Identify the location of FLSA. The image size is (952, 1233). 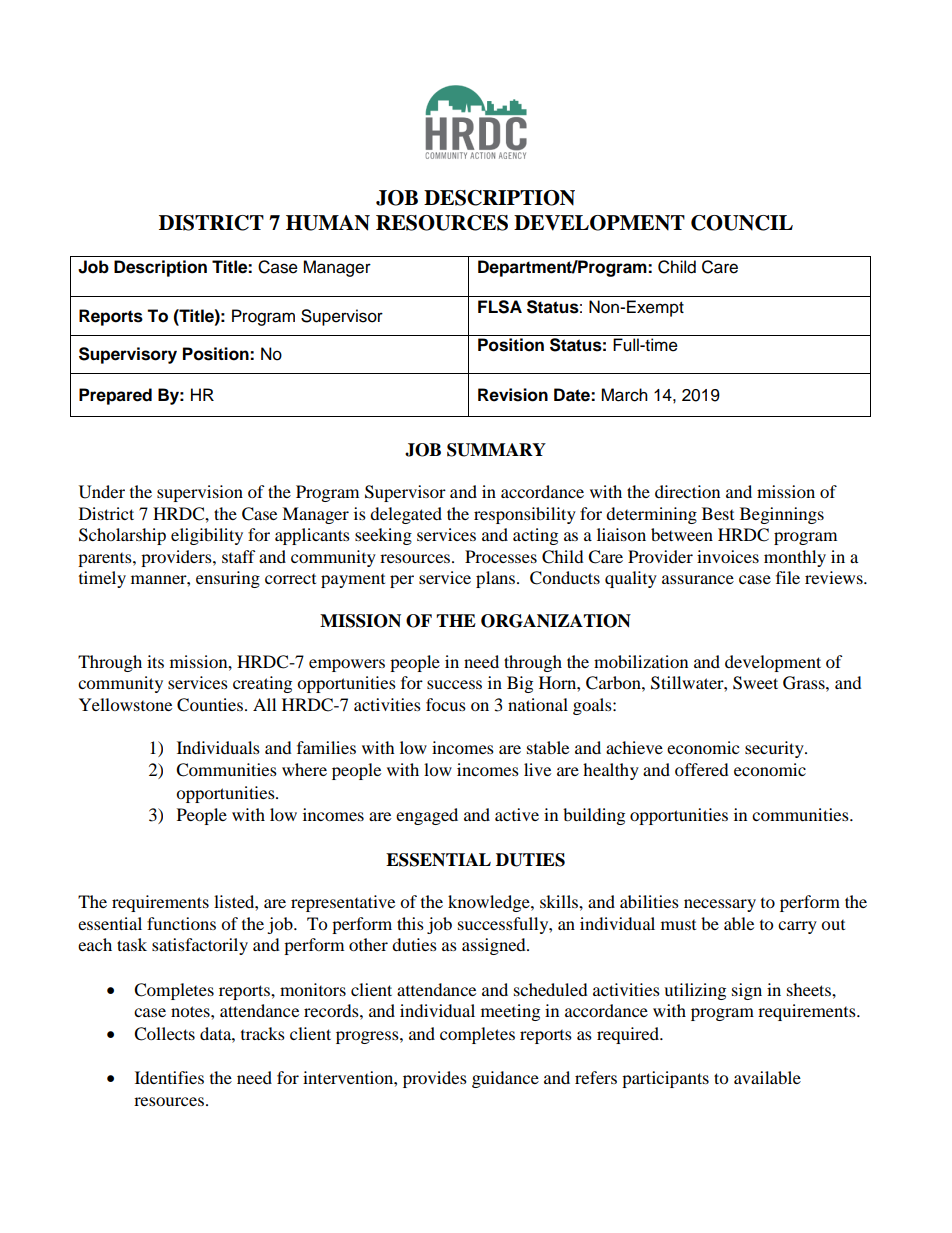
(500, 307).
